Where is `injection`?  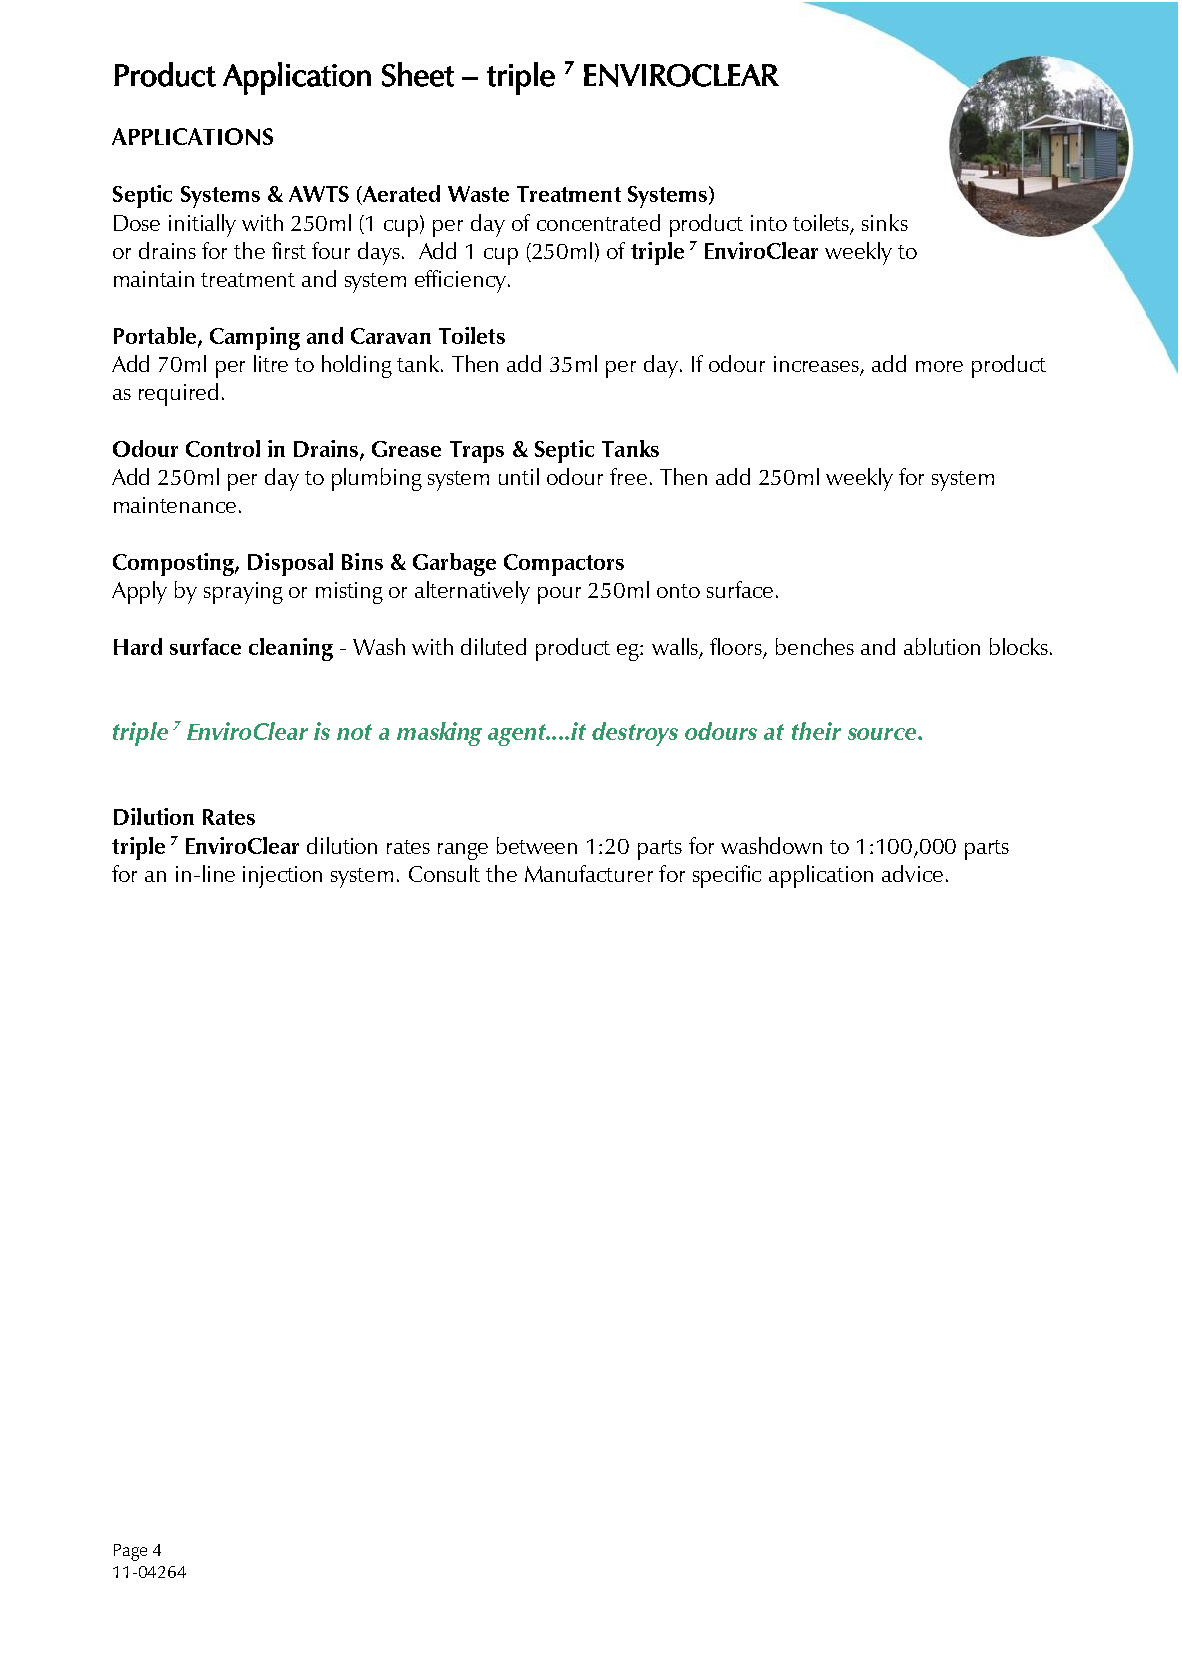 injection is located at coordinates (282, 877).
